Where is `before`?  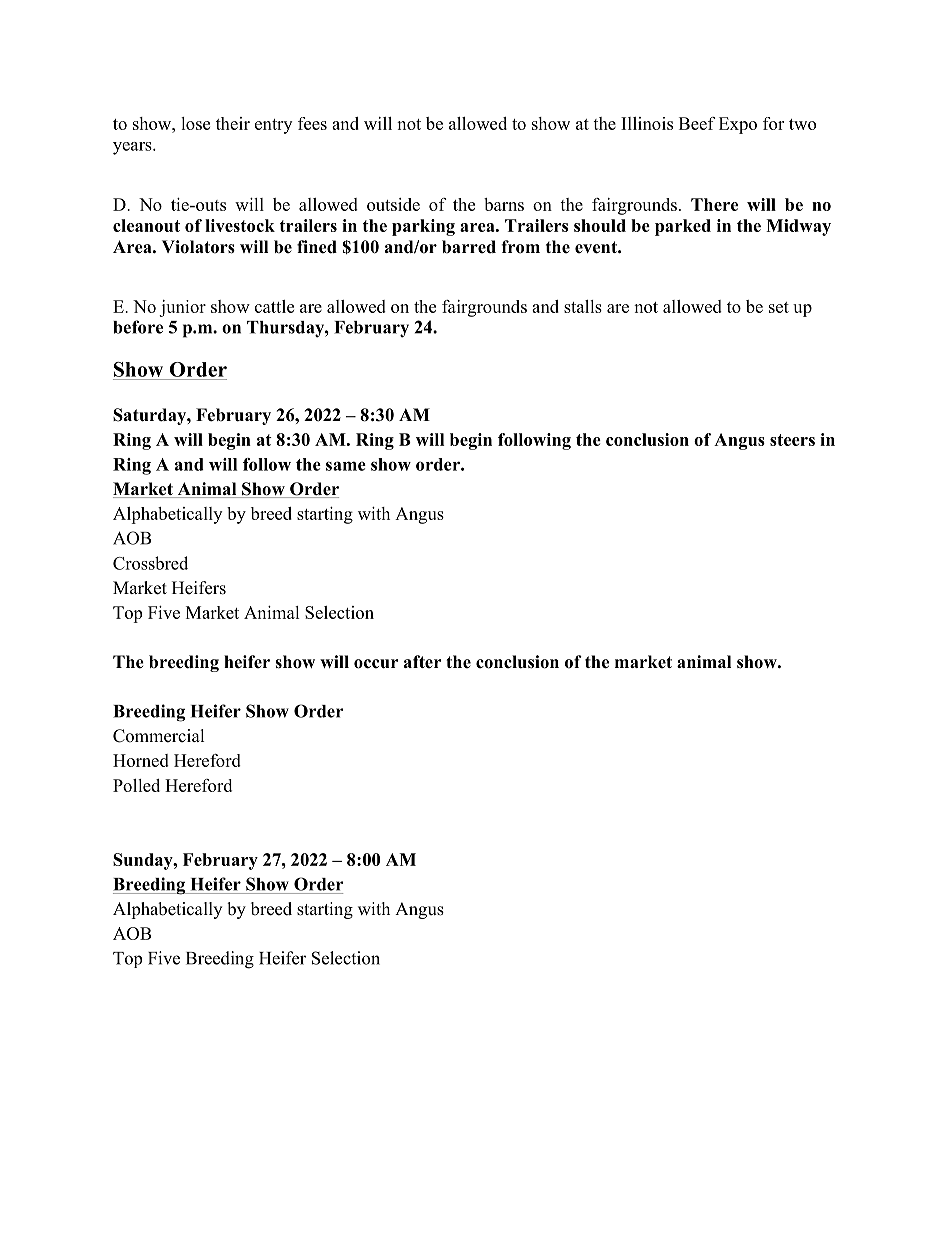 before is located at coordinates (138, 327).
